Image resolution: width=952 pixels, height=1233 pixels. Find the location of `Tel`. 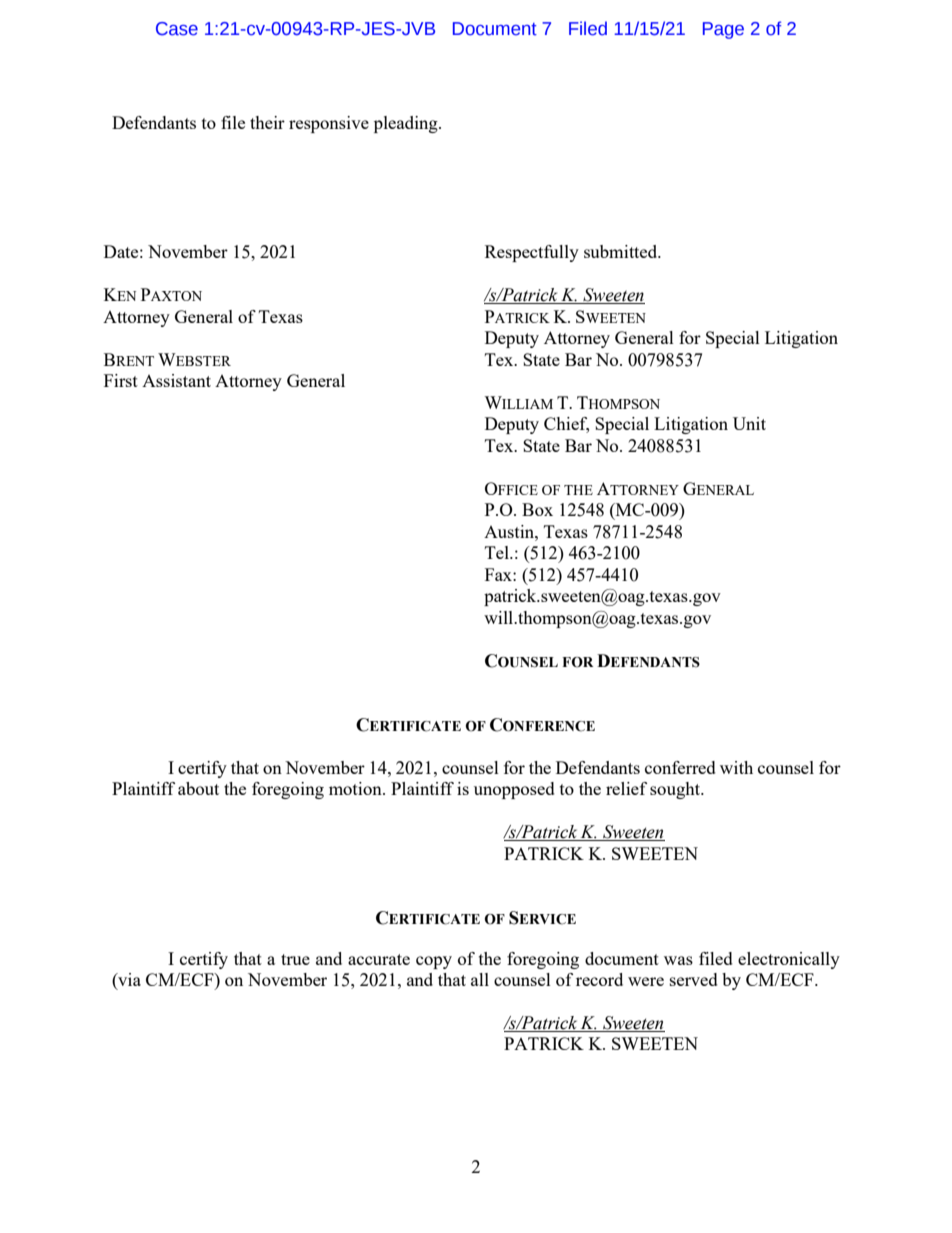

Tel is located at coordinates (498, 552).
